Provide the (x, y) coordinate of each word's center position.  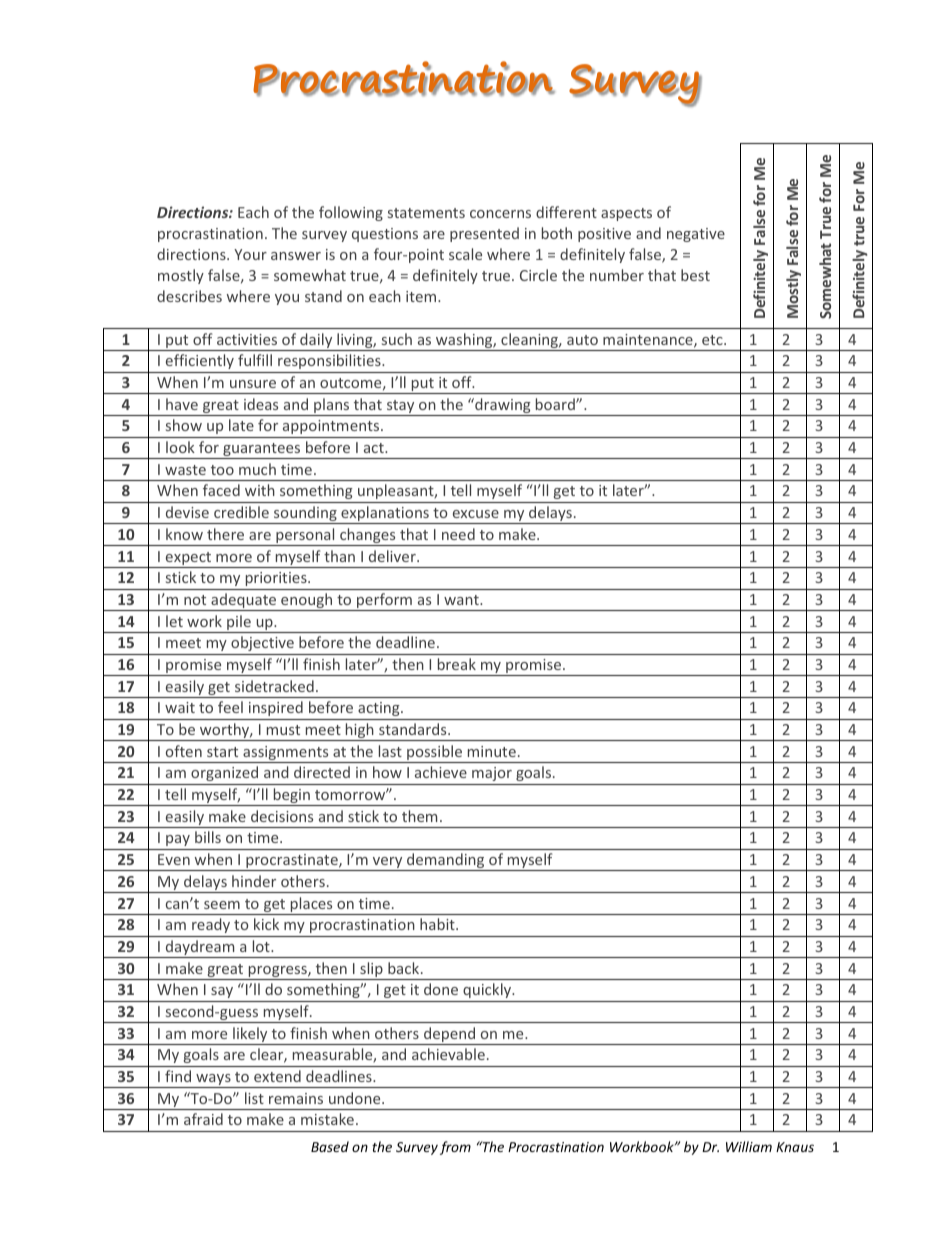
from (455, 1148)
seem (222, 905)
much (257, 469)
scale (465, 254)
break (457, 664)
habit (438, 924)
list (254, 1098)
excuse (476, 514)
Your (250, 254)
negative (696, 235)
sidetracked (274, 686)
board (556, 404)
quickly (488, 990)
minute (492, 751)
